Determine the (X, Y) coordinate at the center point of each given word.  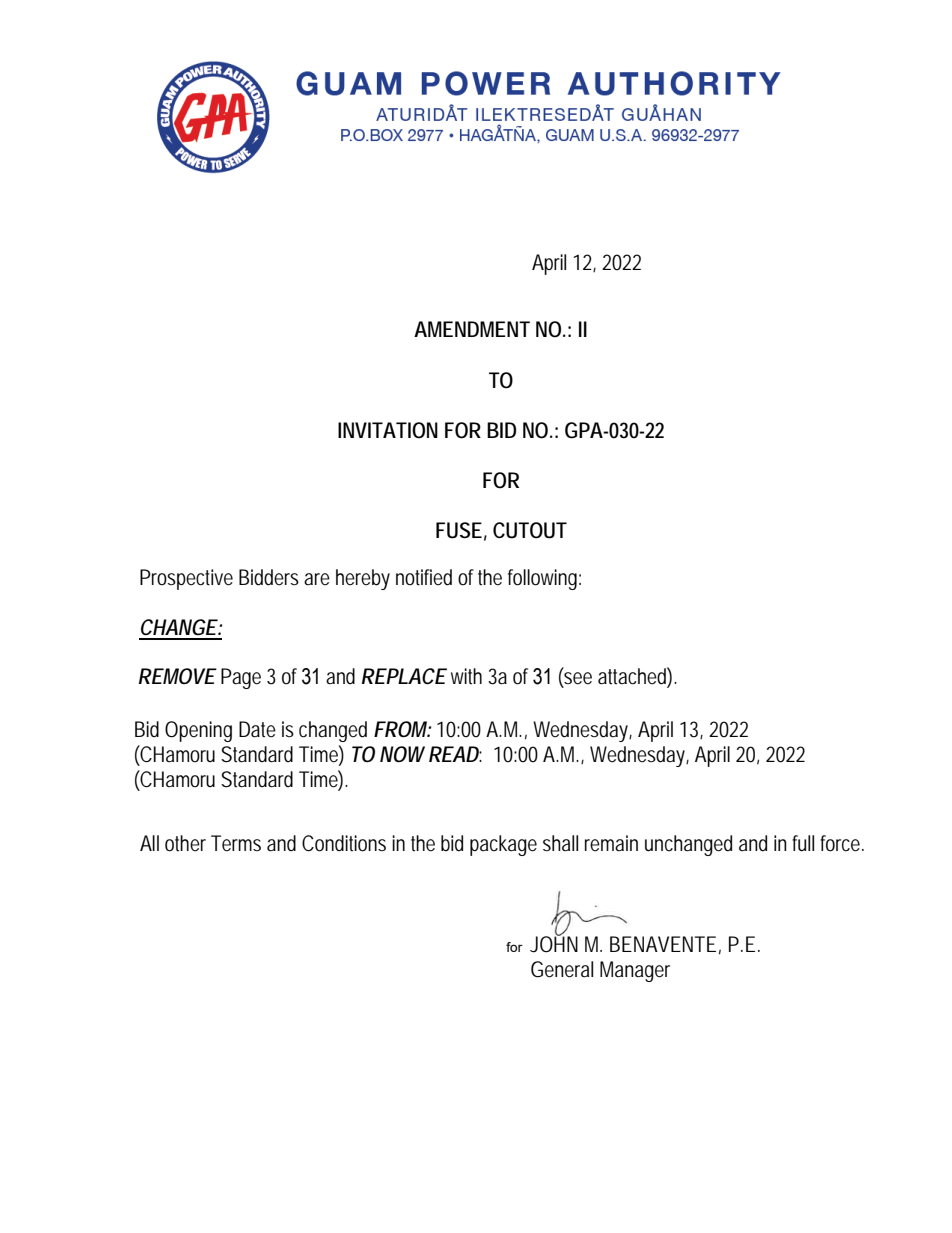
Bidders (269, 577)
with (466, 676)
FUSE (459, 530)
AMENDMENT (472, 329)
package (503, 845)
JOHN (554, 943)
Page (241, 678)
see (577, 677)
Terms (236, 843)
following (544, 579)
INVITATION (388, 430)
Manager (635, 971)
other (185, 843)
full (803, 843)
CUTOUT (530, 530)
